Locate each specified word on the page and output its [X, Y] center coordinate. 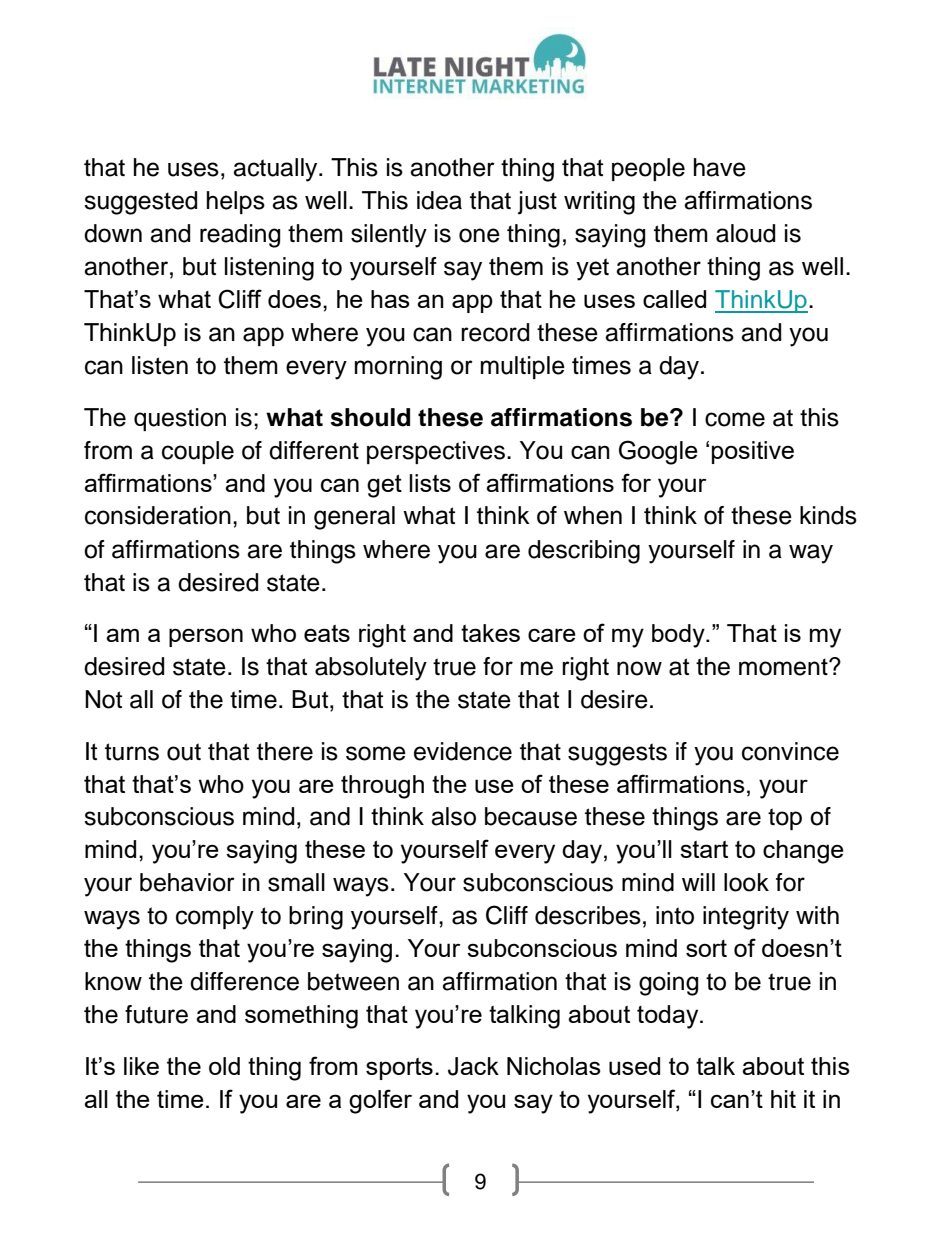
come [735, 419]
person [206, 637]
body [679, 636]
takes [490, 633]
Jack [473, 1066]
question [180, 419]
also [453, 816]
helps [236, 202]
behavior [187, 882]
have [720, 167]
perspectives [436, 452]
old [224, 1066]
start [704, 849]
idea [439, 200]
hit [783, 1099]
